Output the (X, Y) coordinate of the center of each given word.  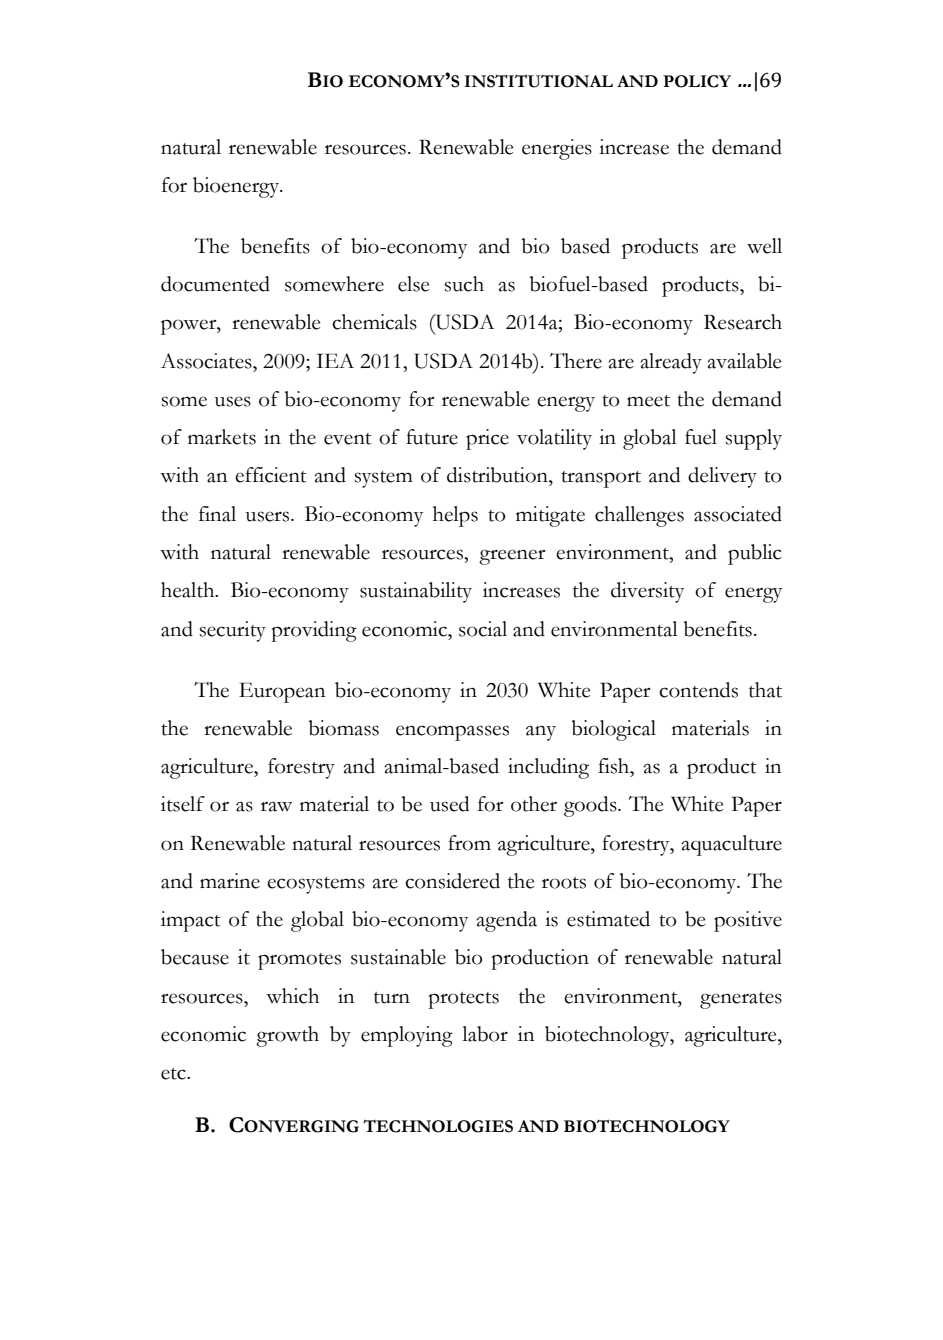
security (233, 631)
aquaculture (731, 845)
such (464, 284)
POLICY (697, 81)
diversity (647, 592)
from (469, 843)
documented (215, 284)
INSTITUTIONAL (539, 81)
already (671, 363)
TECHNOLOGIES (438, 1126)
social (483, 629)
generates (741, 1000)
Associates (207, 361)
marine (230, 881)
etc (174, 1074)
